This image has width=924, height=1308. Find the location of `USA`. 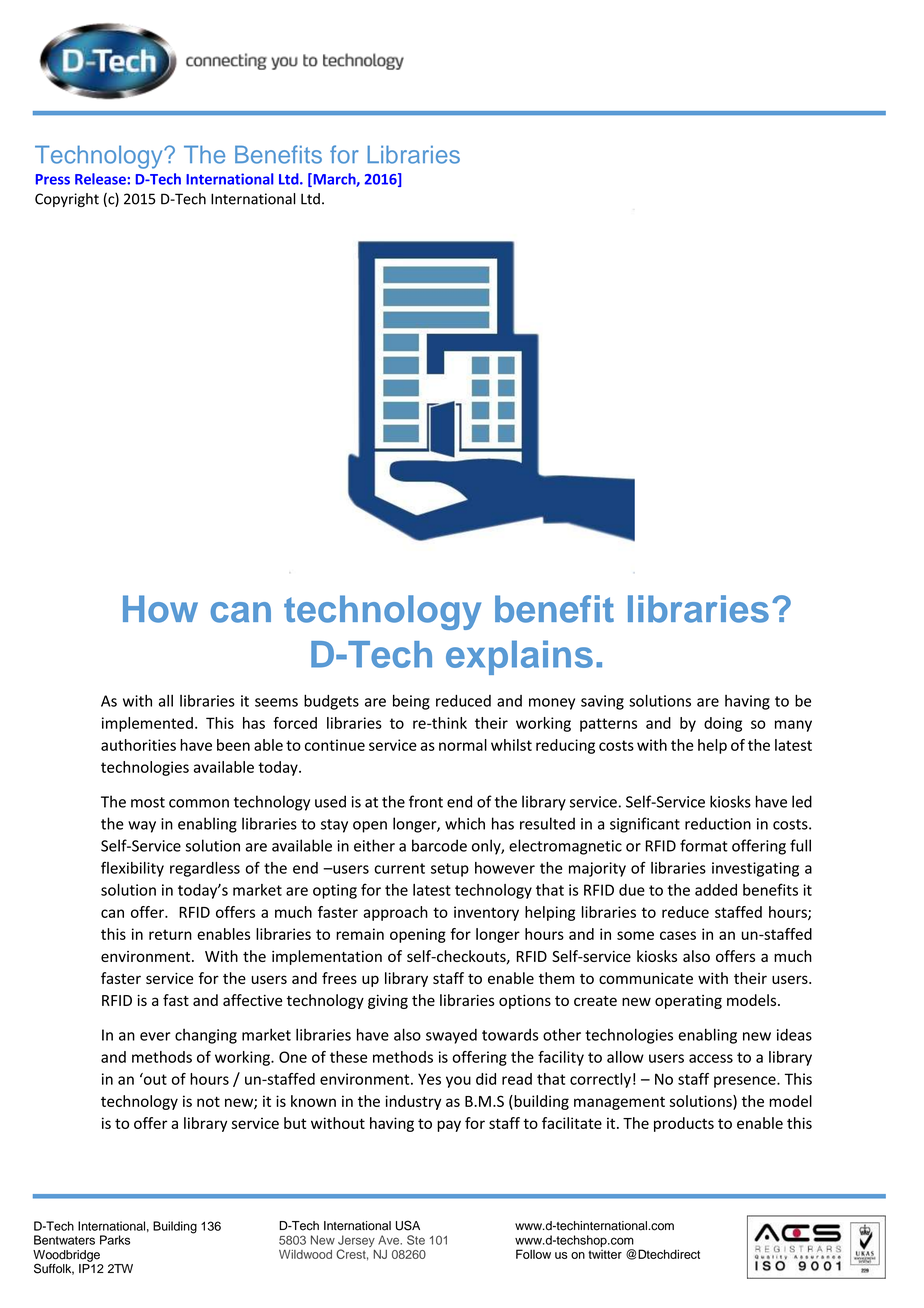

USA is located at coordinates (408, 1225).
